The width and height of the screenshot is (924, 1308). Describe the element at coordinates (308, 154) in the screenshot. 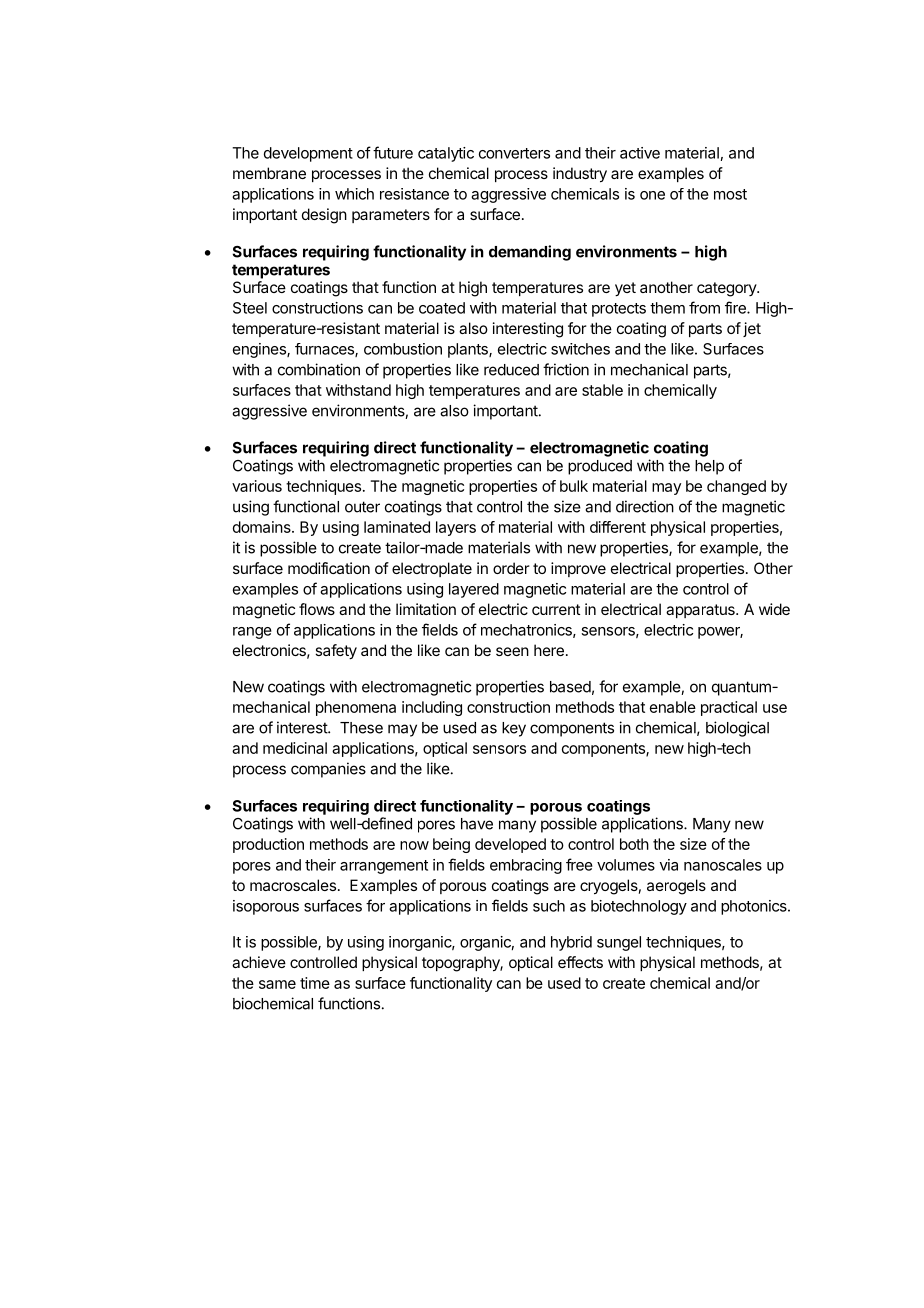

I see `development` at that location.
